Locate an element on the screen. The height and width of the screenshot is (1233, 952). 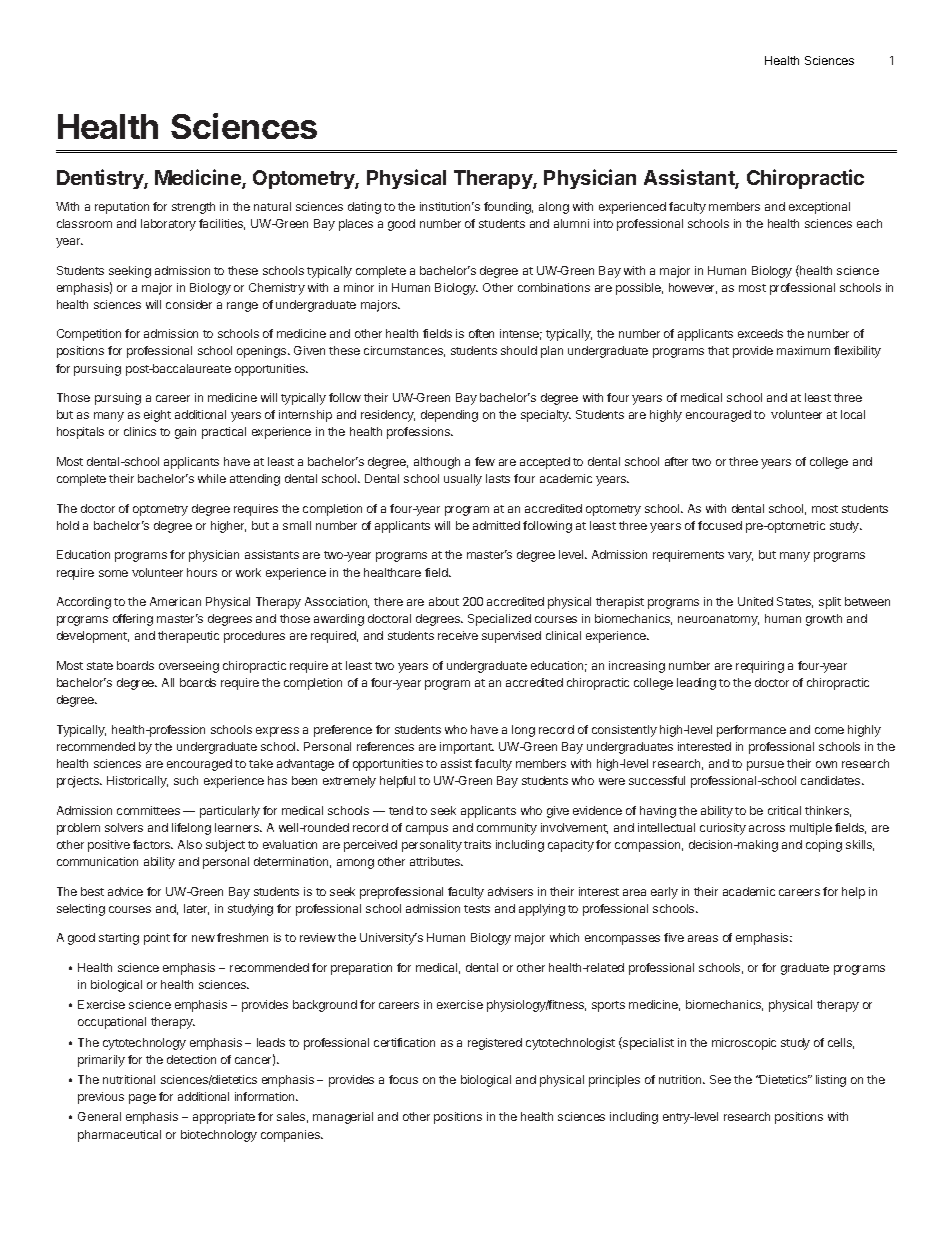
vary is located at coordinates (740, 557).
